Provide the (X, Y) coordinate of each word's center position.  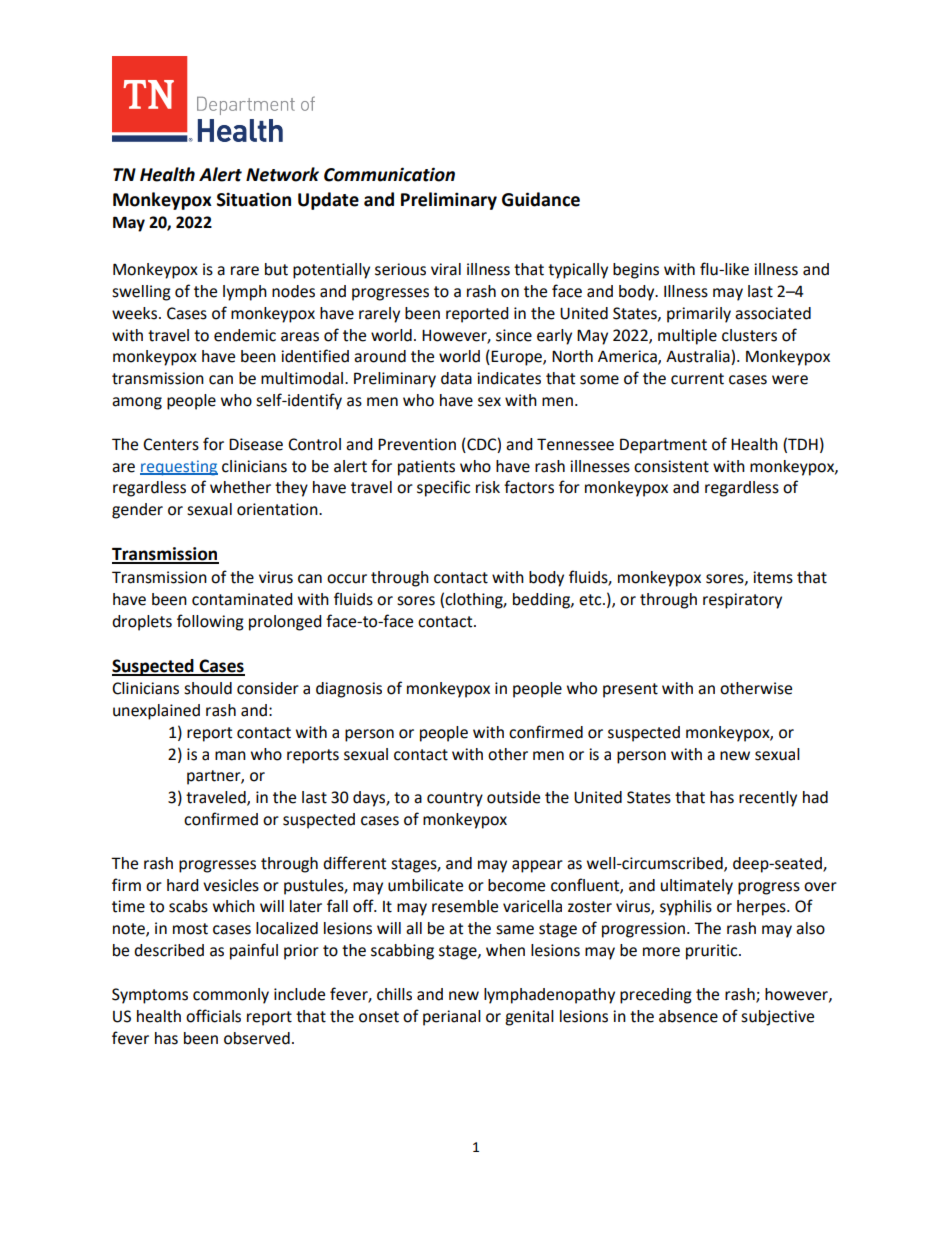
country (455, 799)
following (210, 622)
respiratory (742, 601)
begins (636, 271)
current (697, 379)
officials (213, 1016)
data (456, 378)
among (137, 403)
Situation (254, 199)
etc (591, 600)
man (230, 756)
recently (768, 799)
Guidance (541, 199)
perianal (452, 1018)
